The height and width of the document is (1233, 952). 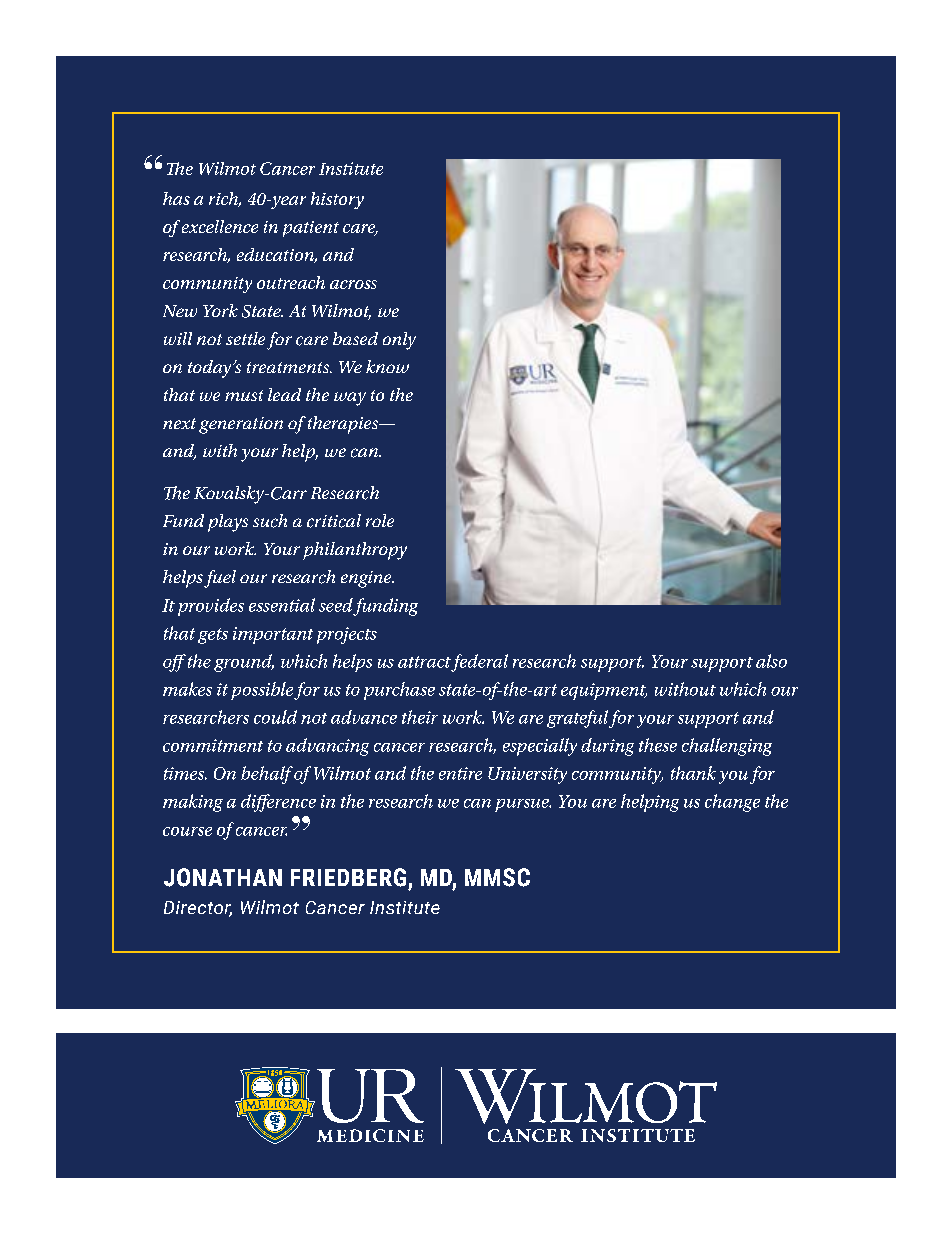 I want to click on only, so click(x=399, y=341).
